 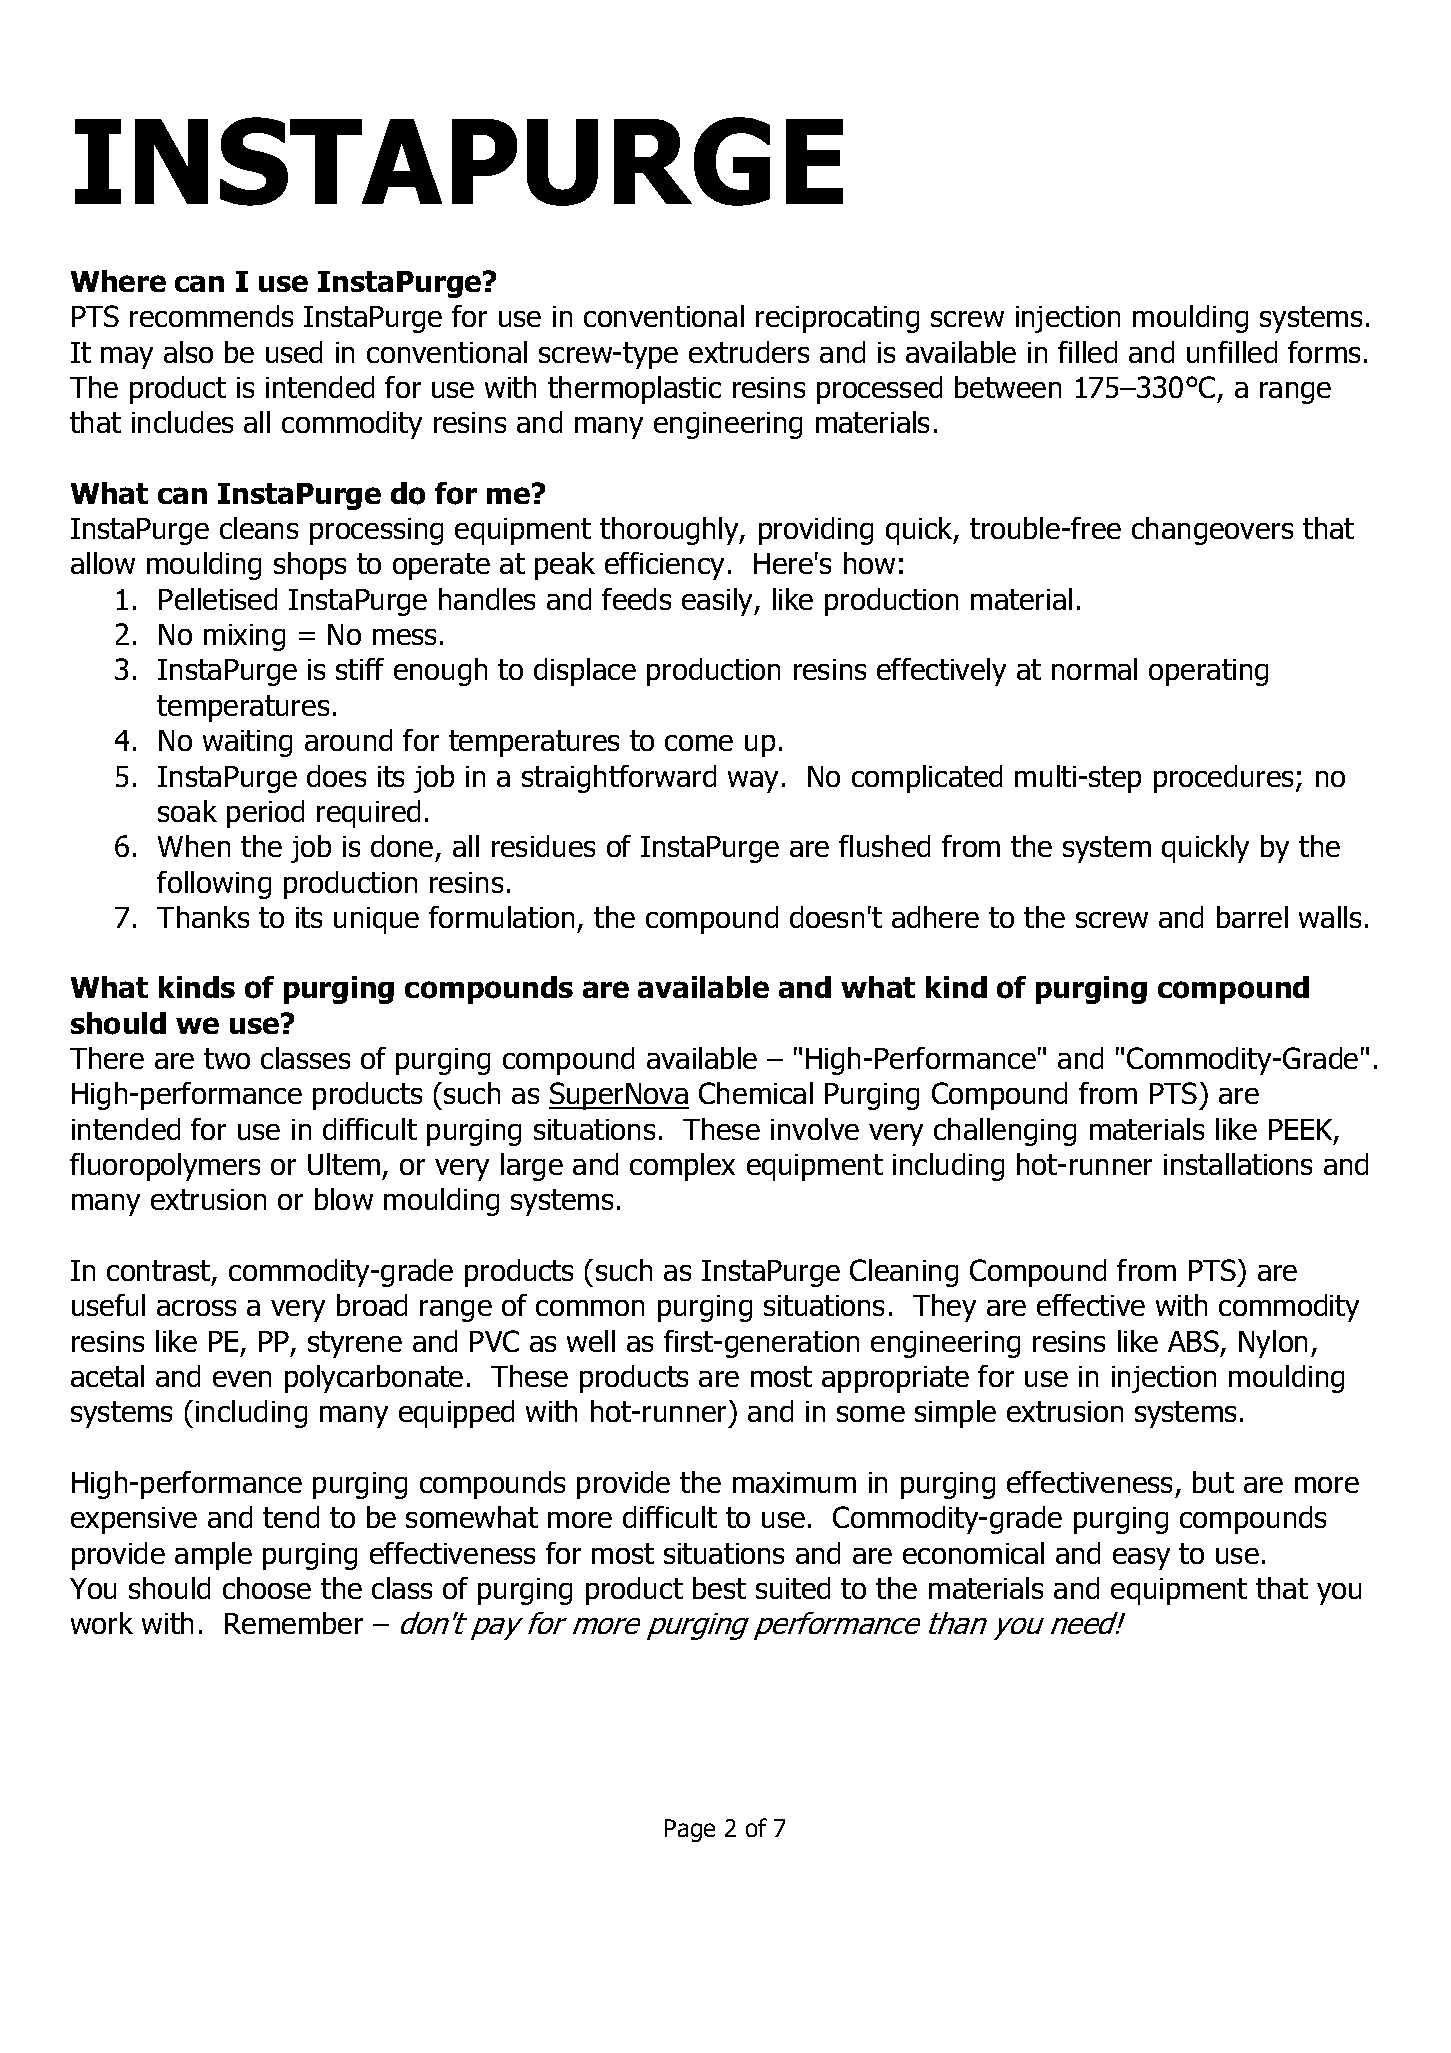 I want to click on extruders, so click(x=749, y=352).
